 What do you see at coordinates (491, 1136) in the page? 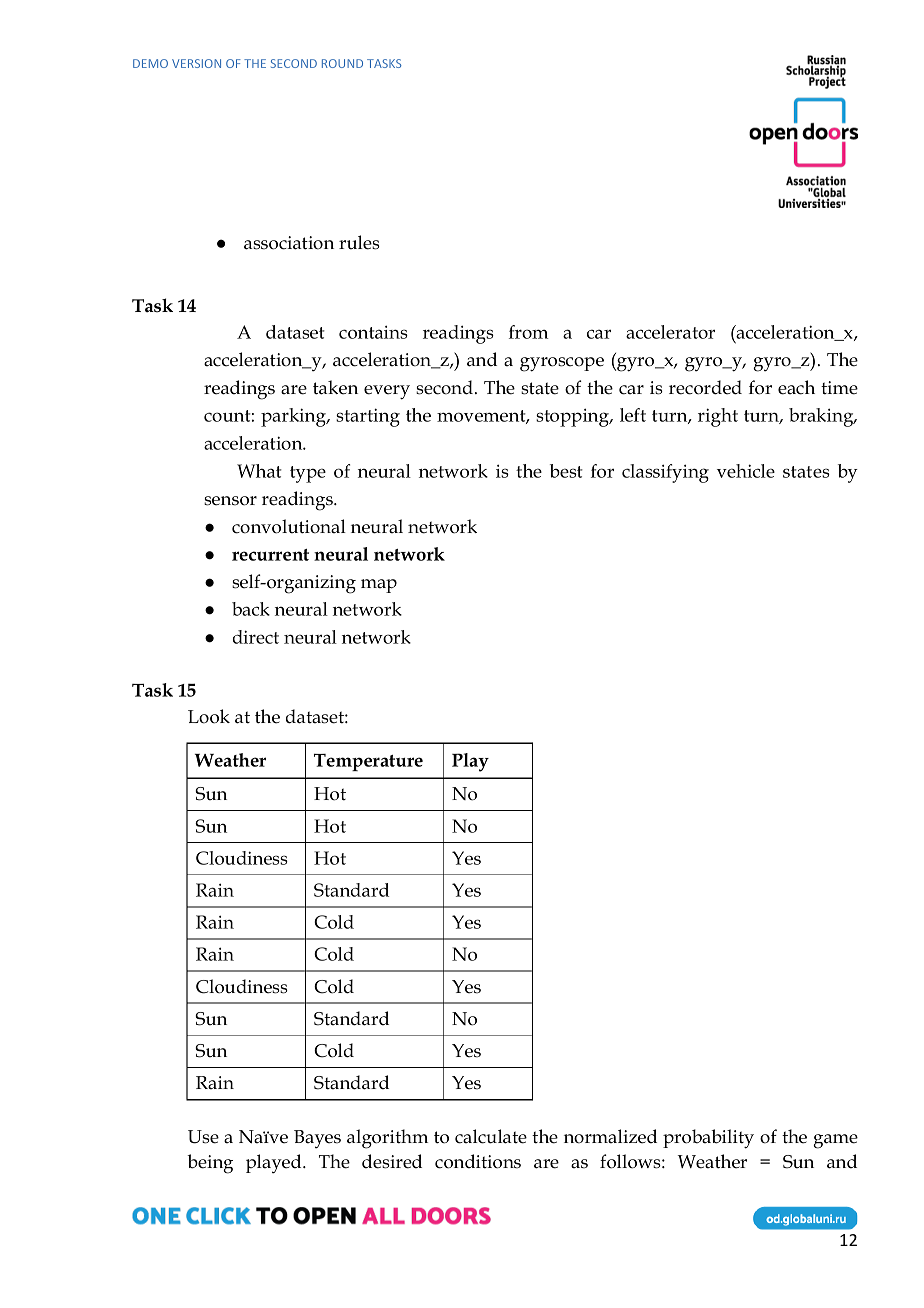
I see `calculate` at bounding box center [491, 1136].
